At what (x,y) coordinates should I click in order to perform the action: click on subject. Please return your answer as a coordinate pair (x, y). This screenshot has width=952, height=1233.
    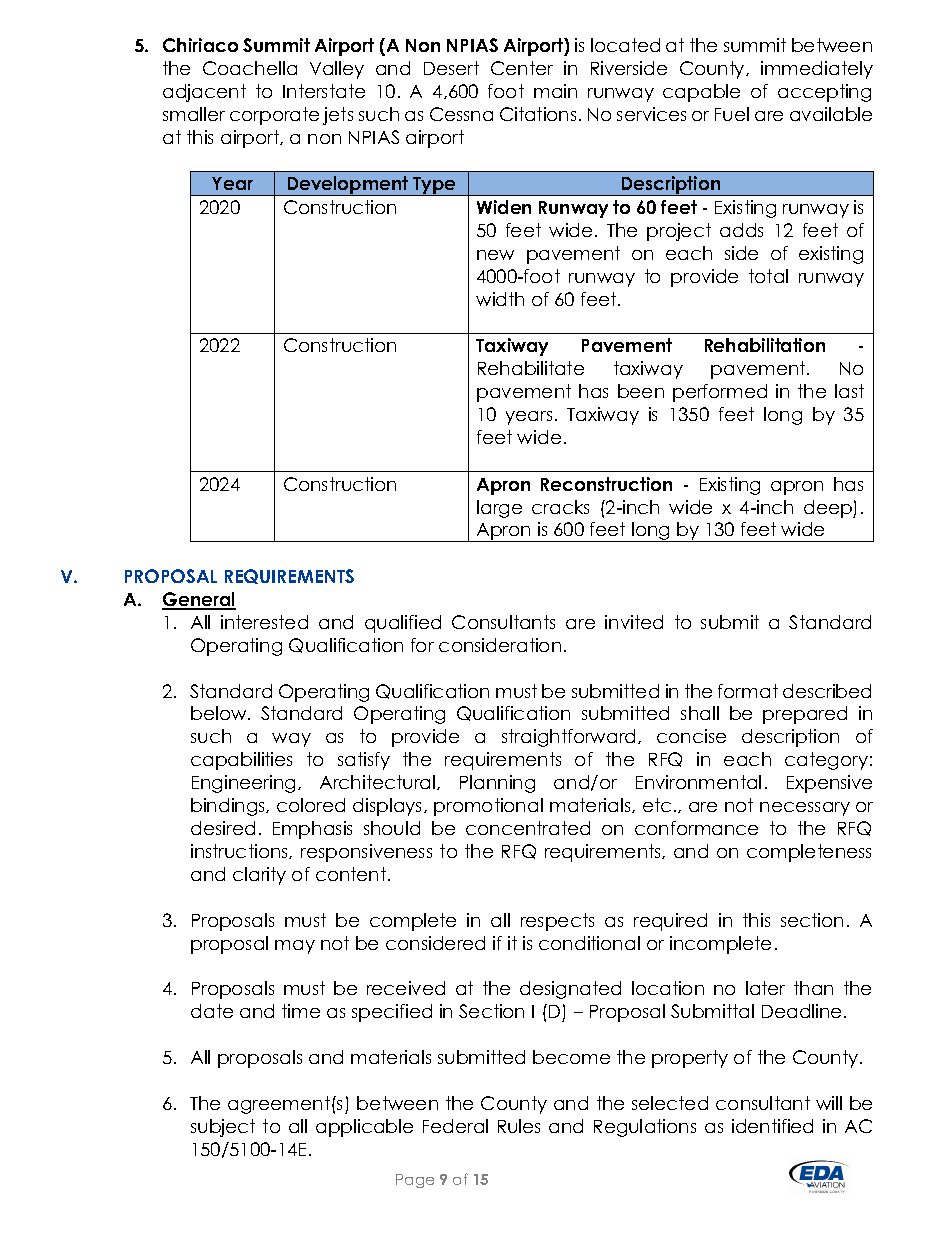
    Looking at the image, I should click on (223, 1128).
